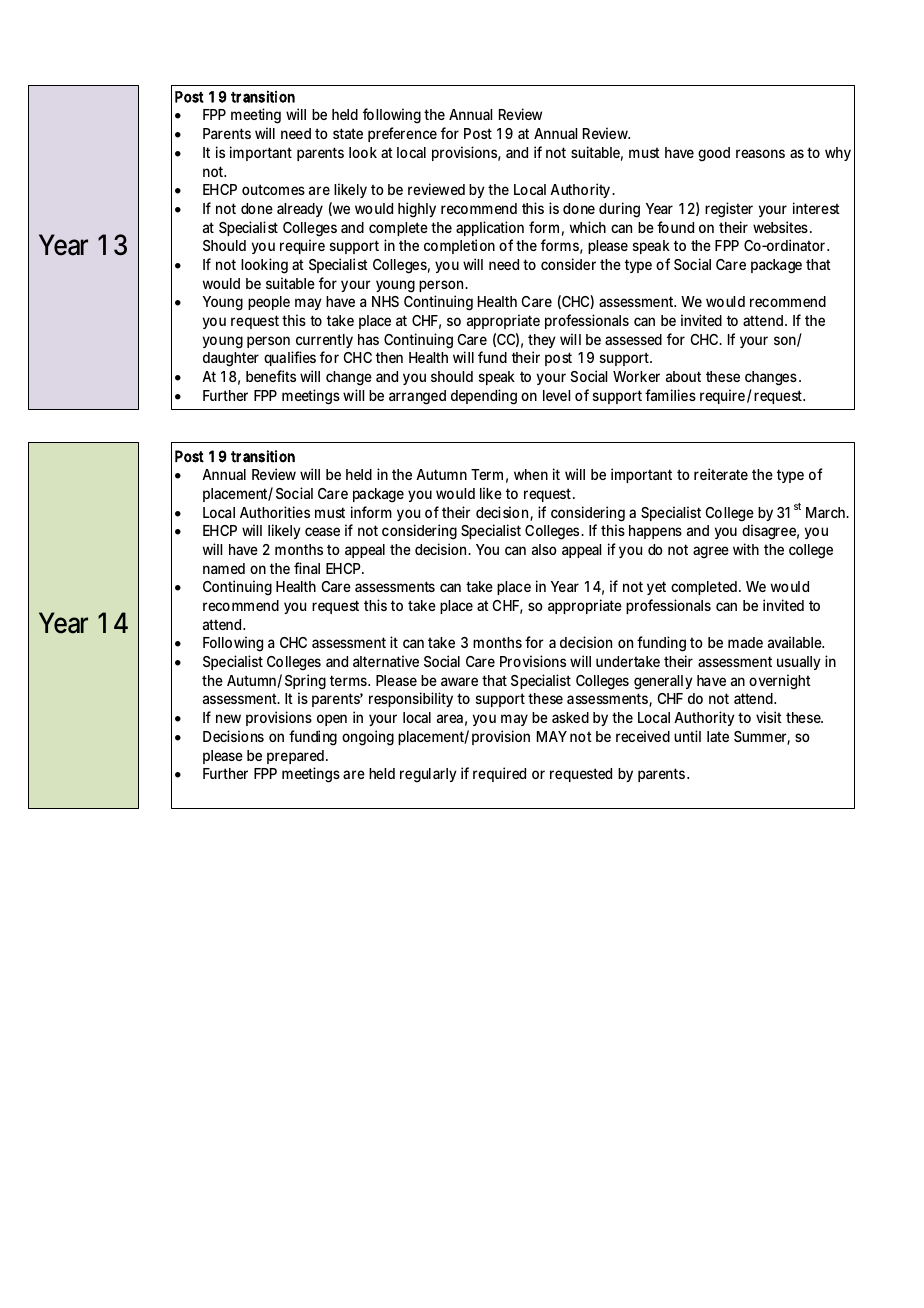 The width and height of the document is (924, 1308). Describe the element at coordinates (683, 376) in the document. I see `about` at that location.
